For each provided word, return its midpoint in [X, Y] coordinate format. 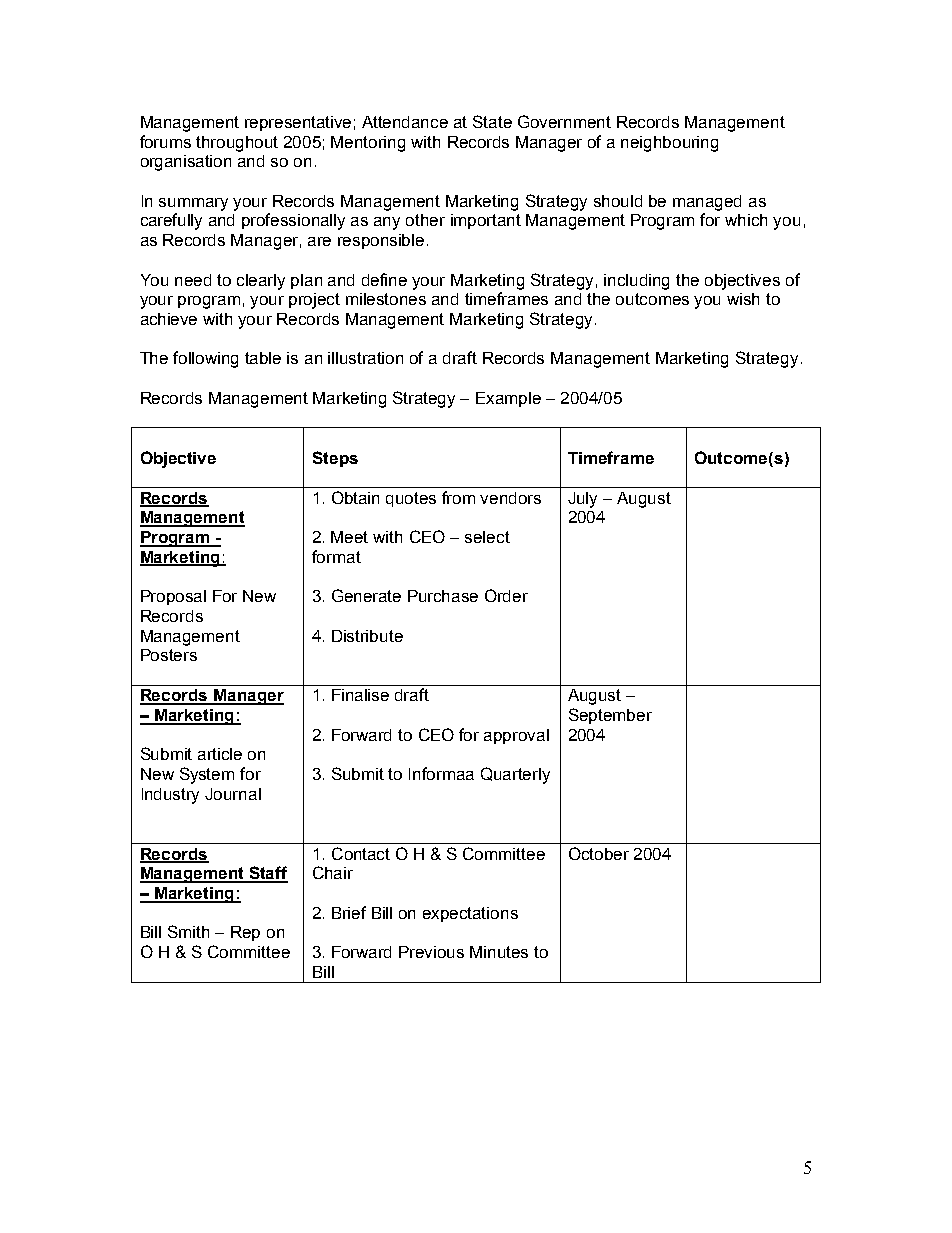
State [492, 121]
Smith [188, 931]
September [610, 716]
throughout [237, 144]
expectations [470, 914]
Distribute [367, 636]
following [205, 359]
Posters [169, 655]
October [599, 853]
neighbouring [669, 144]
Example [508, 399]
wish [743, 299]
